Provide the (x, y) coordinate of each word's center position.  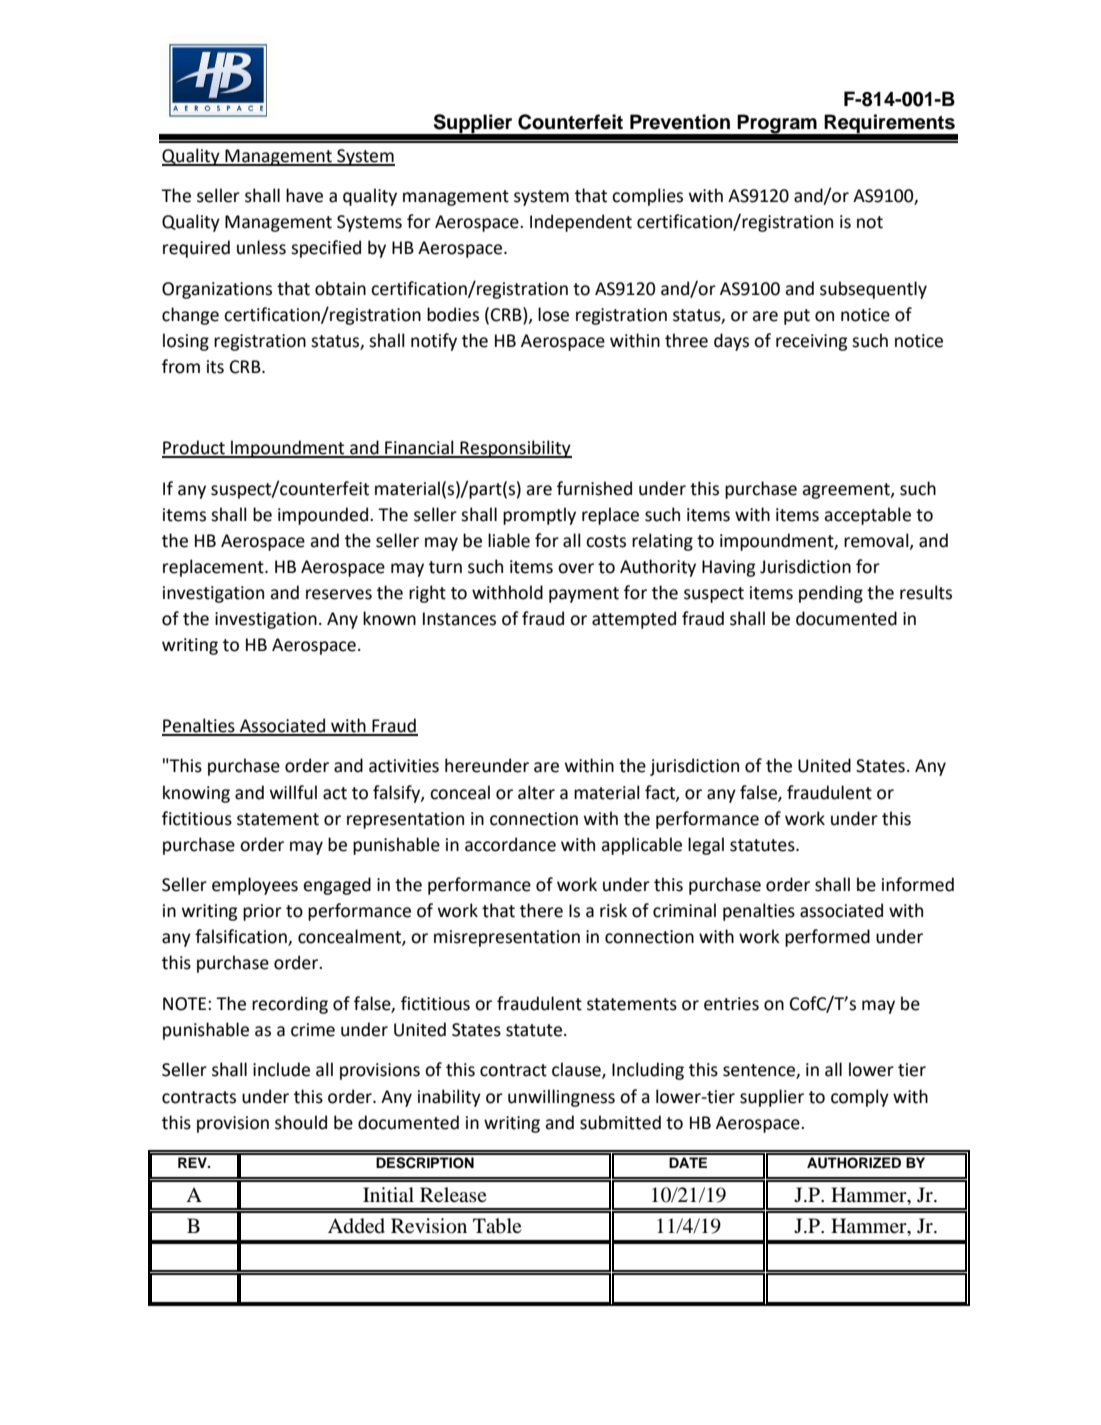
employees (255, 886)
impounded (324, 516)
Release (453, 1194)
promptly (539, 516)
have (304, 195)
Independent (581, 223)
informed (918, 884)
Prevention (680, 122)
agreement (847, 491)
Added (356, 1225)
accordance (510, 844)
